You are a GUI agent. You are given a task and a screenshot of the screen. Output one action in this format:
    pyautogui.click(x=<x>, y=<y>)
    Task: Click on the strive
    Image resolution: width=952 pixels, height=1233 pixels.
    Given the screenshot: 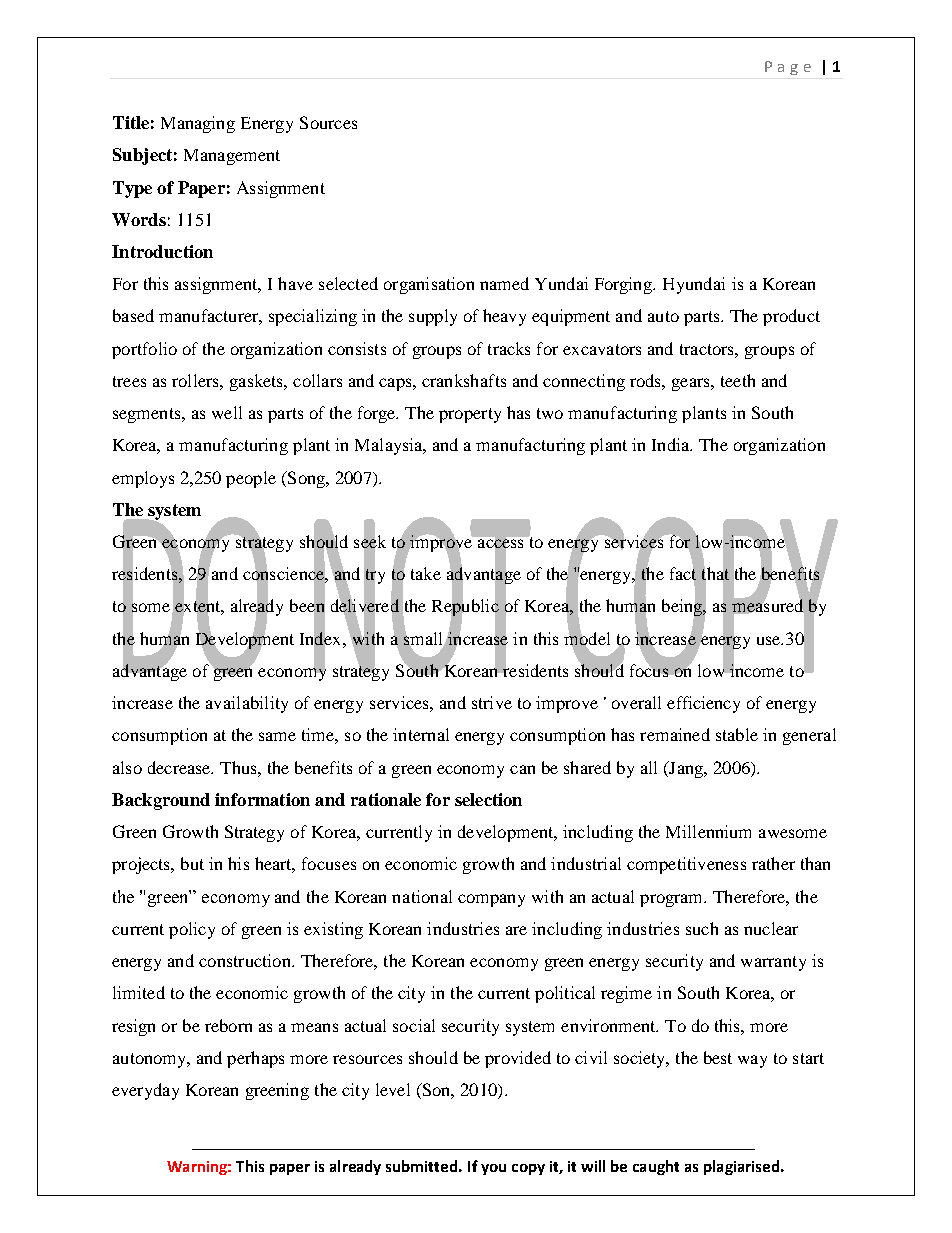 What is the action you would take?
    pyautogui.click(x=492, y=702)
